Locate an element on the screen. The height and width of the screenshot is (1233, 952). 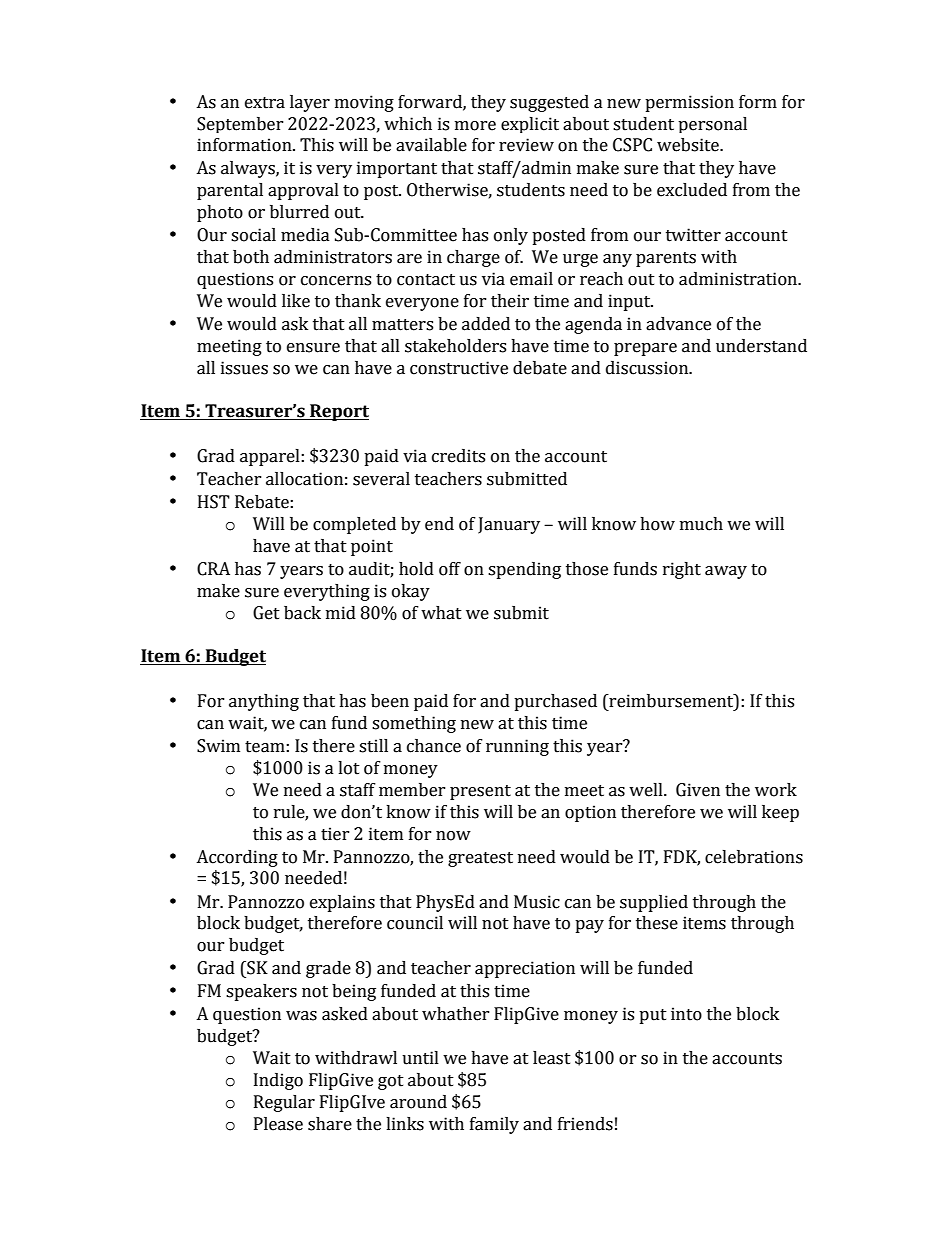
celebrations is located at coordinates (754, 857).
